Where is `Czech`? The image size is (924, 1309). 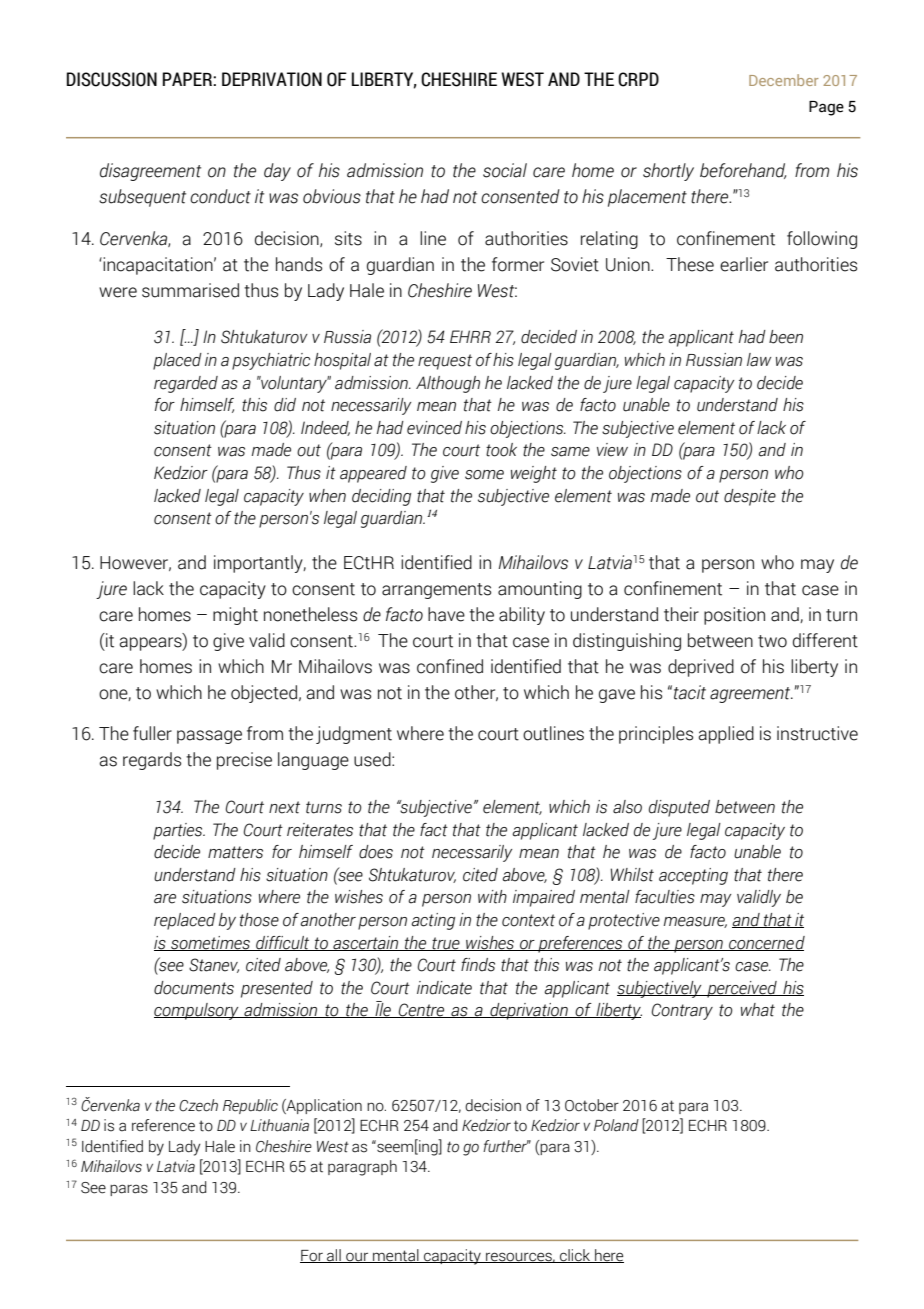 Czech is located at coordinates (198, 1105).
